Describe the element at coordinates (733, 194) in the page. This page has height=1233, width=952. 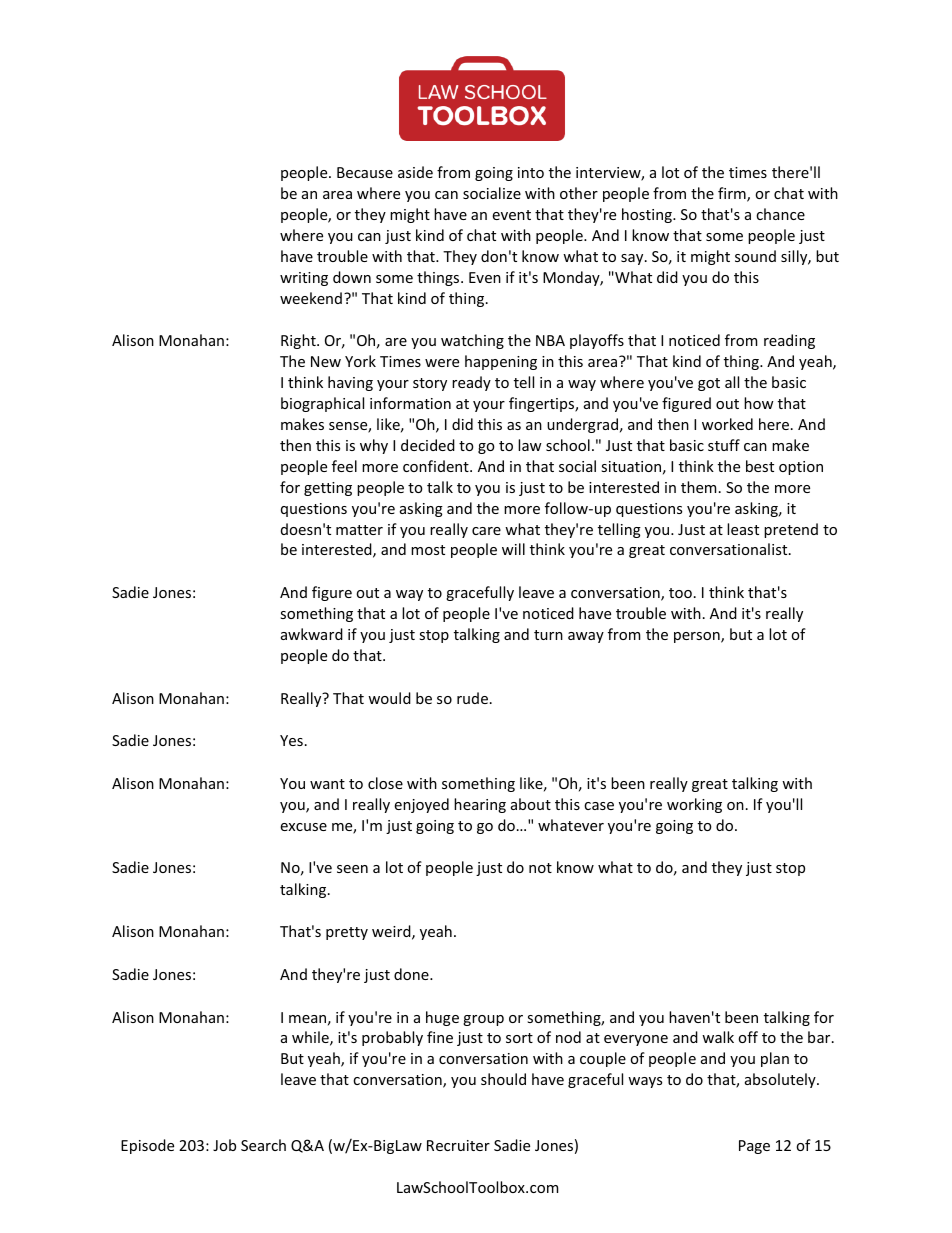
I see `firm` at that location.
